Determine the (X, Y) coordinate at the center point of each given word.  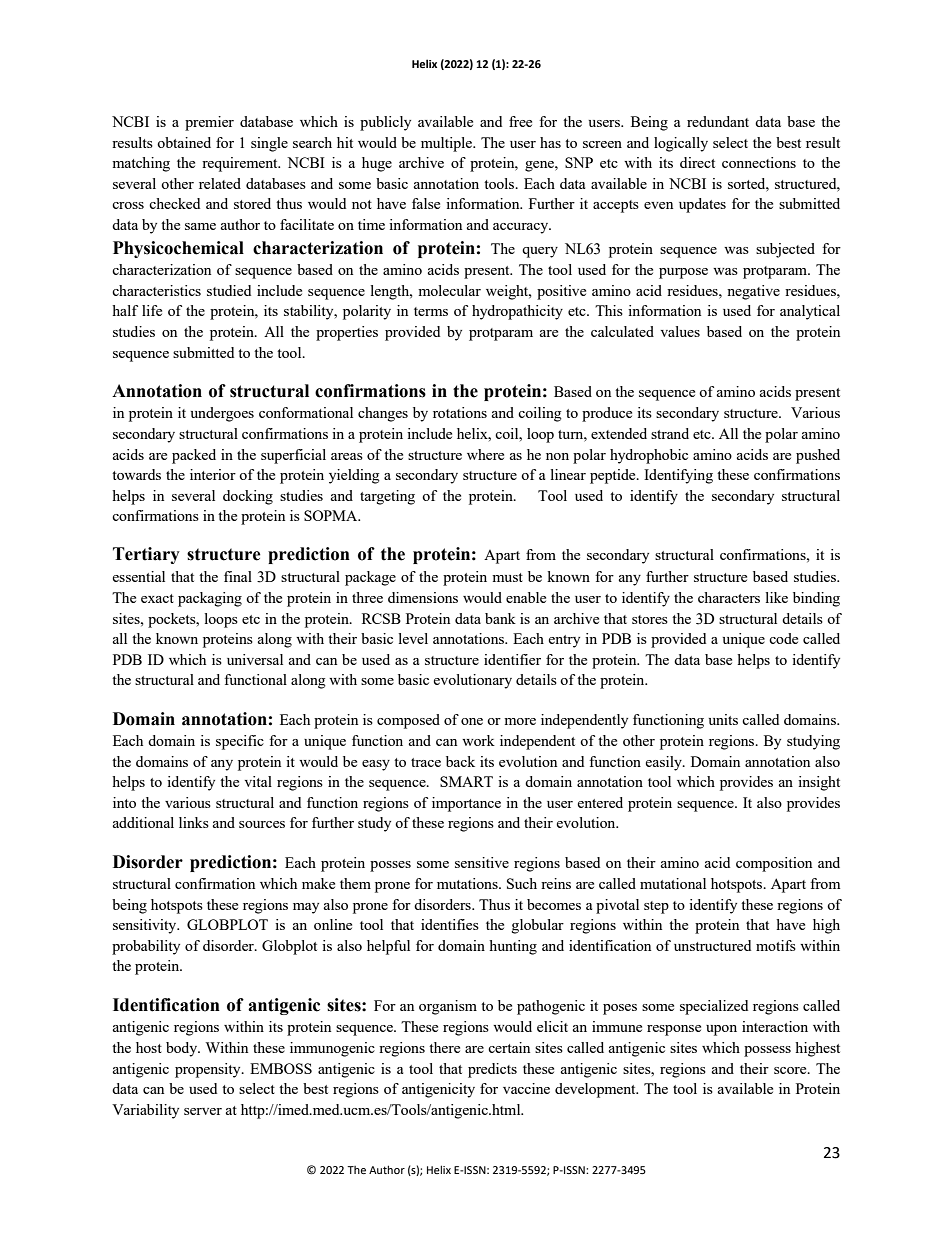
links (194, 822)
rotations (460, 412)
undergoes (222, 414)
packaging (210, 599)
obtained (184, 142)
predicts (492, 1070)
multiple (448, 144)
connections (759, 162)
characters (729, 597)
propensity (209, 1070)
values (680, 331)
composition (774, 864)
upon (721, 1030)
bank (500, 618)
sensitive (482, 862)
